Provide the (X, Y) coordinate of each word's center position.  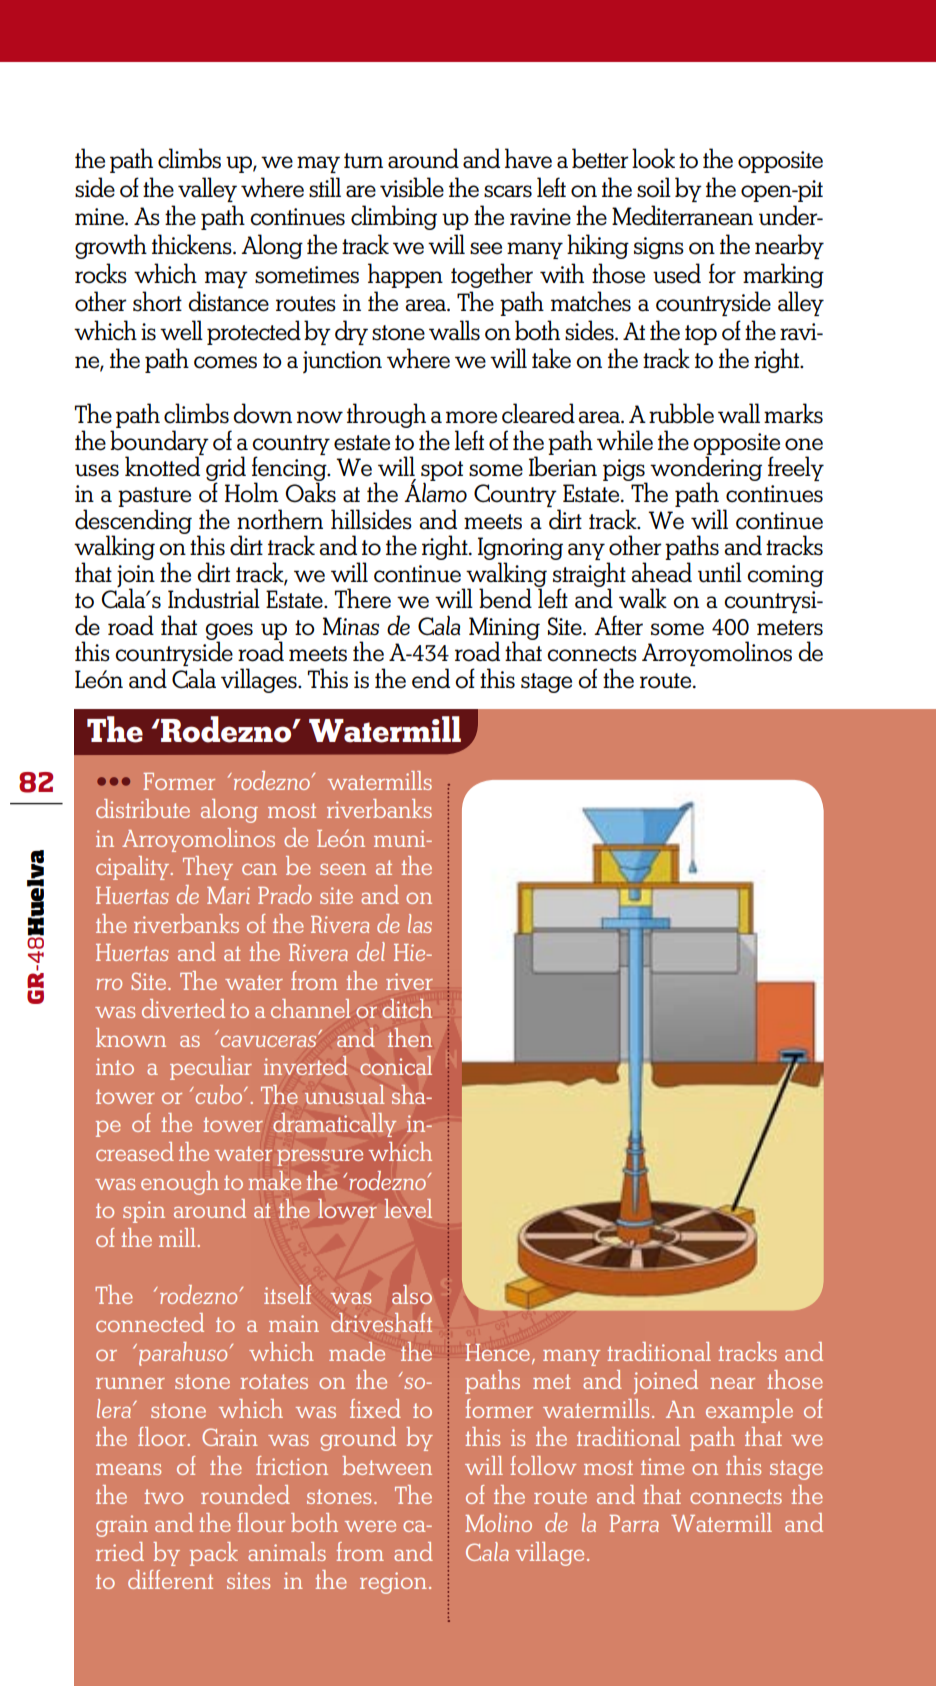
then (410, 1037)
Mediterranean (682, 215)
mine (100, 217)
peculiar (211, 1068)
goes (229, 632)
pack (214, 1554)
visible (412, 187)
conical (396, 1065)
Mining (504, 629)
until (720, 572)
